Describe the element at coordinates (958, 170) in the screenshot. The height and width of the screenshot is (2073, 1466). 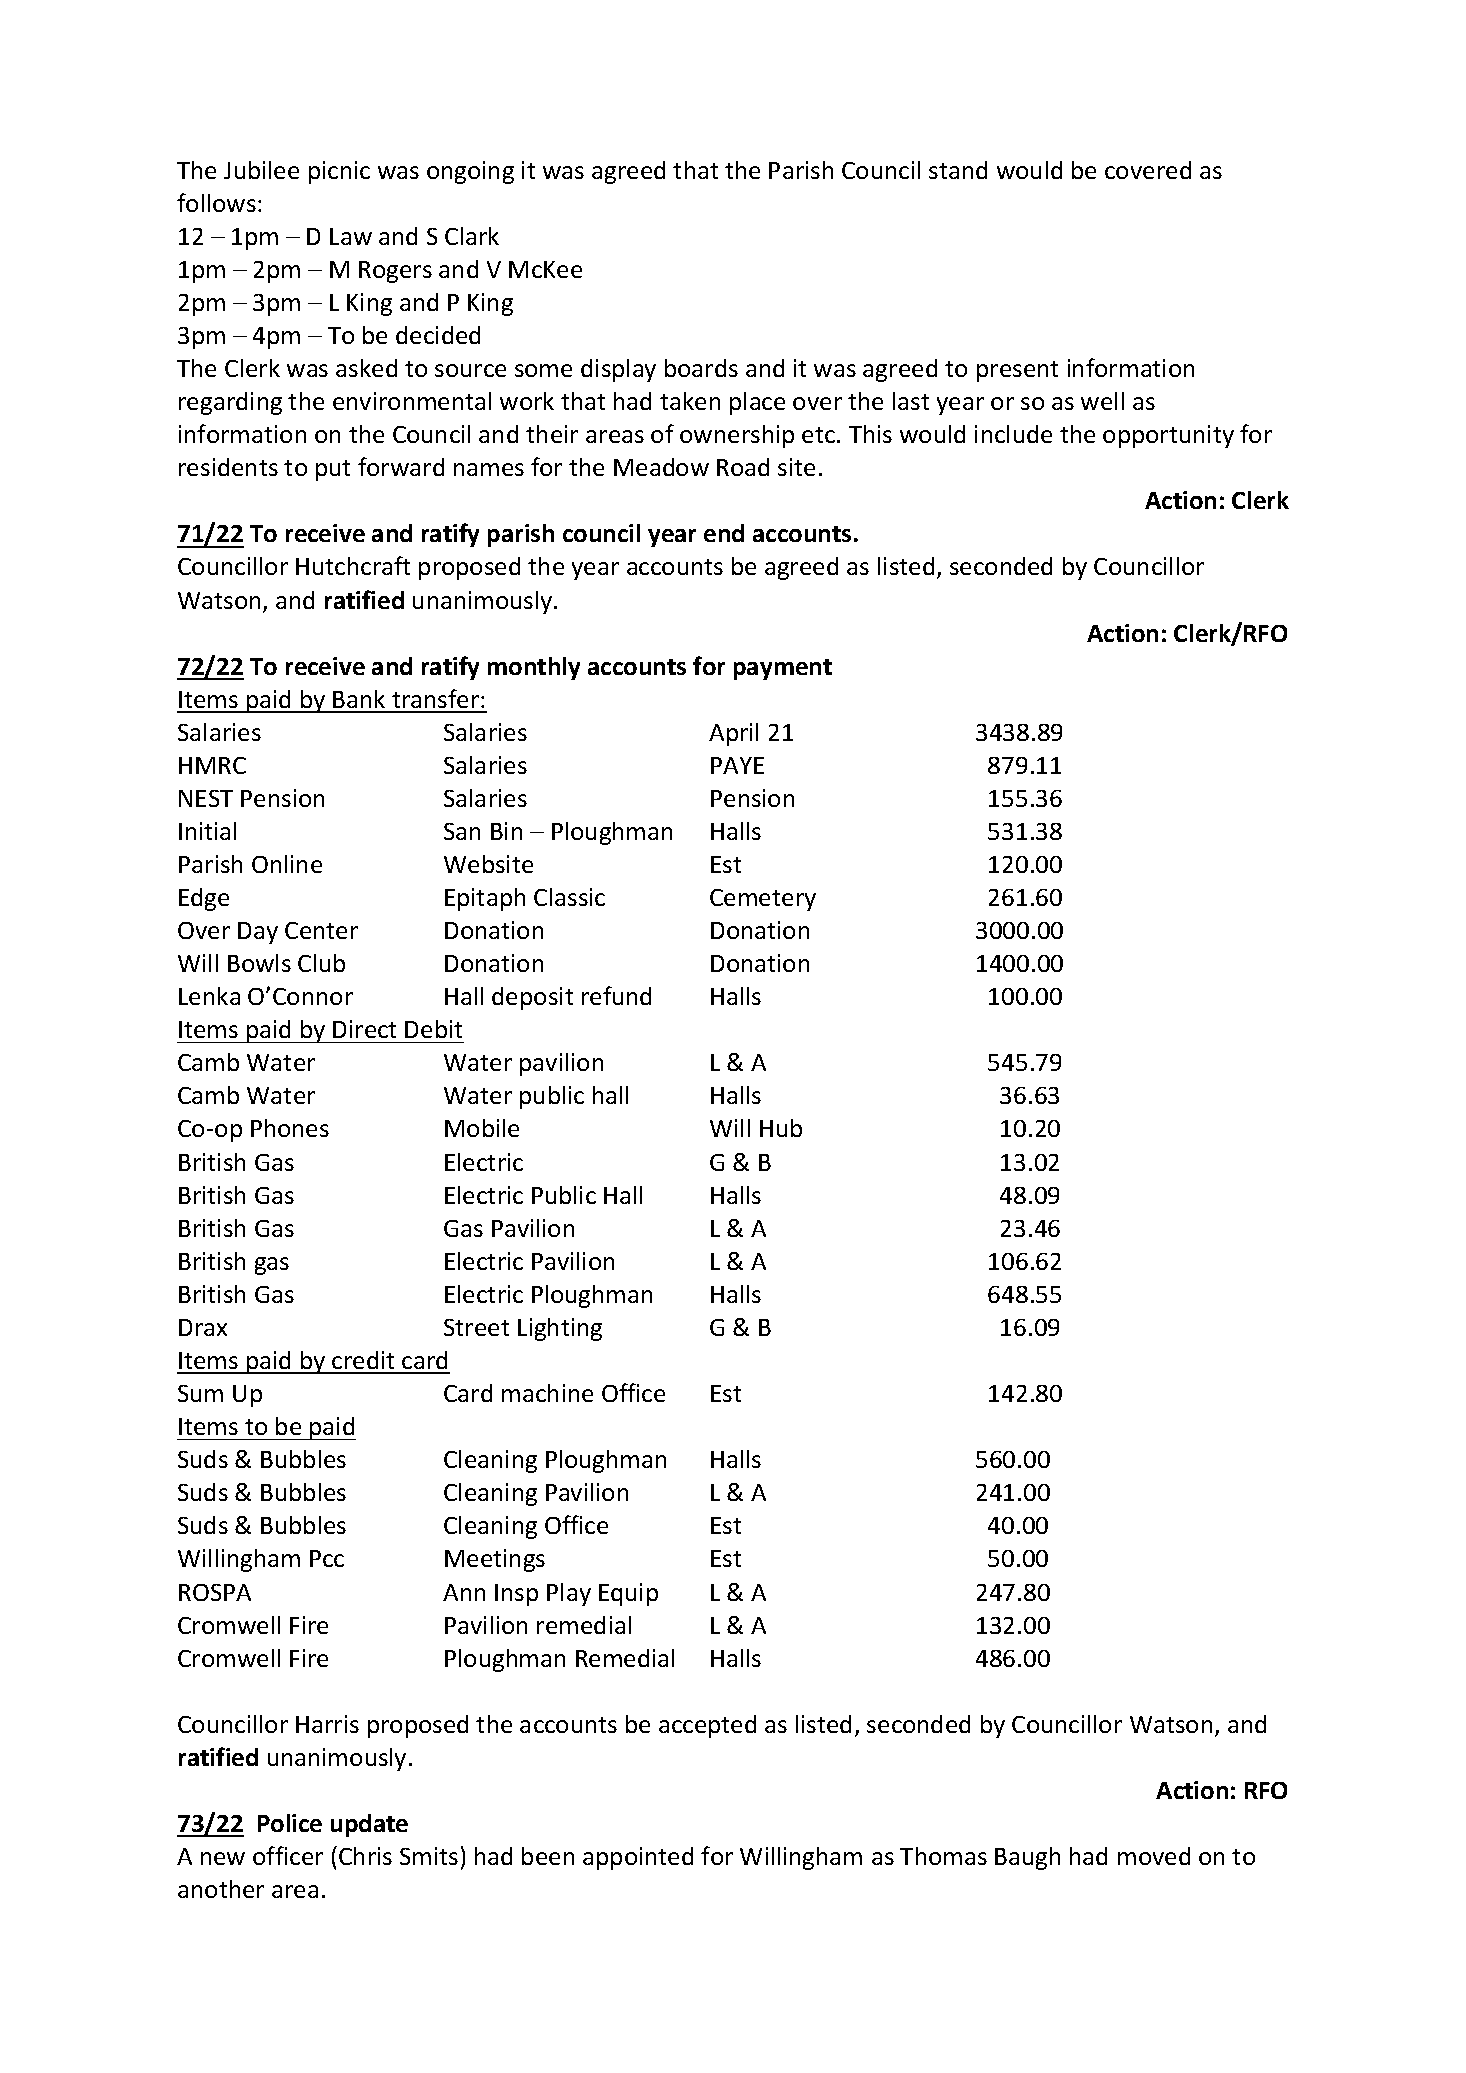
I see `stand` at that location.
